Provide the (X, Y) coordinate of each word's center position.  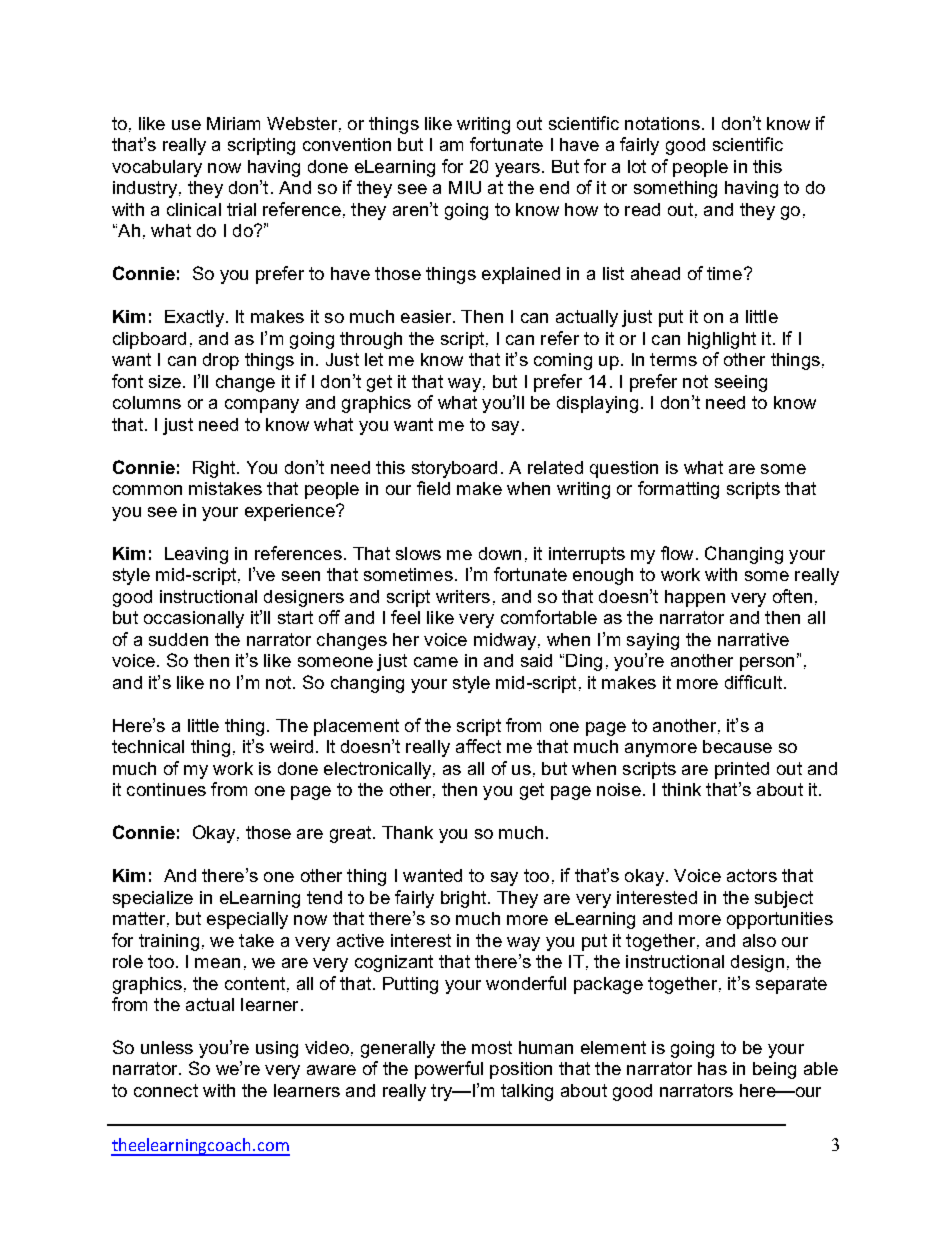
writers (463, 596)
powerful (449, 1070)
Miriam (233, 123)
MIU (465, 187)
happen (695, 598)
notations (662, 123)
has (712, 1068)
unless (167, 1047)
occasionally (194, 619)
